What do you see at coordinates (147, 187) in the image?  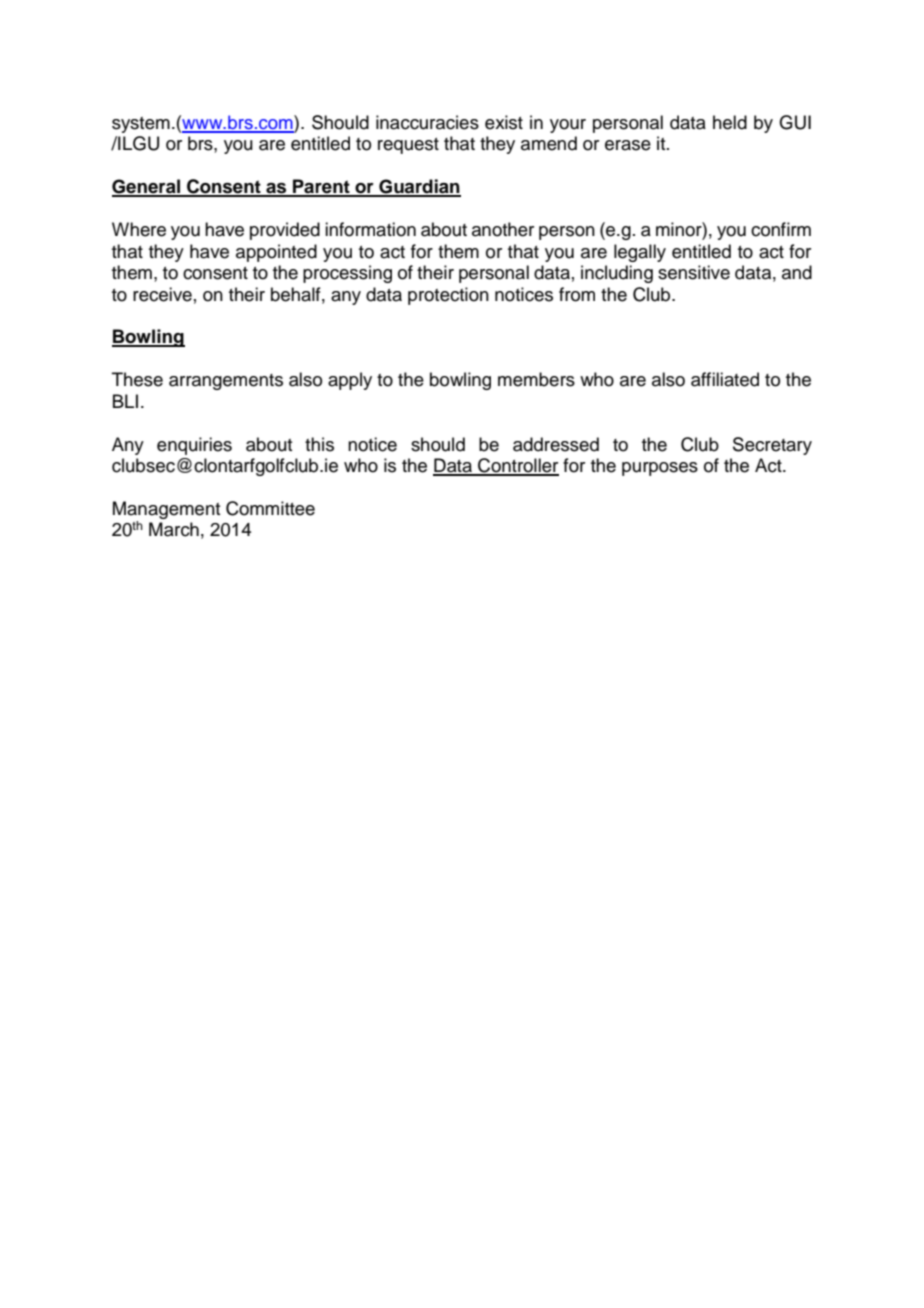 I see `General` at bounding box center [147, 187].
